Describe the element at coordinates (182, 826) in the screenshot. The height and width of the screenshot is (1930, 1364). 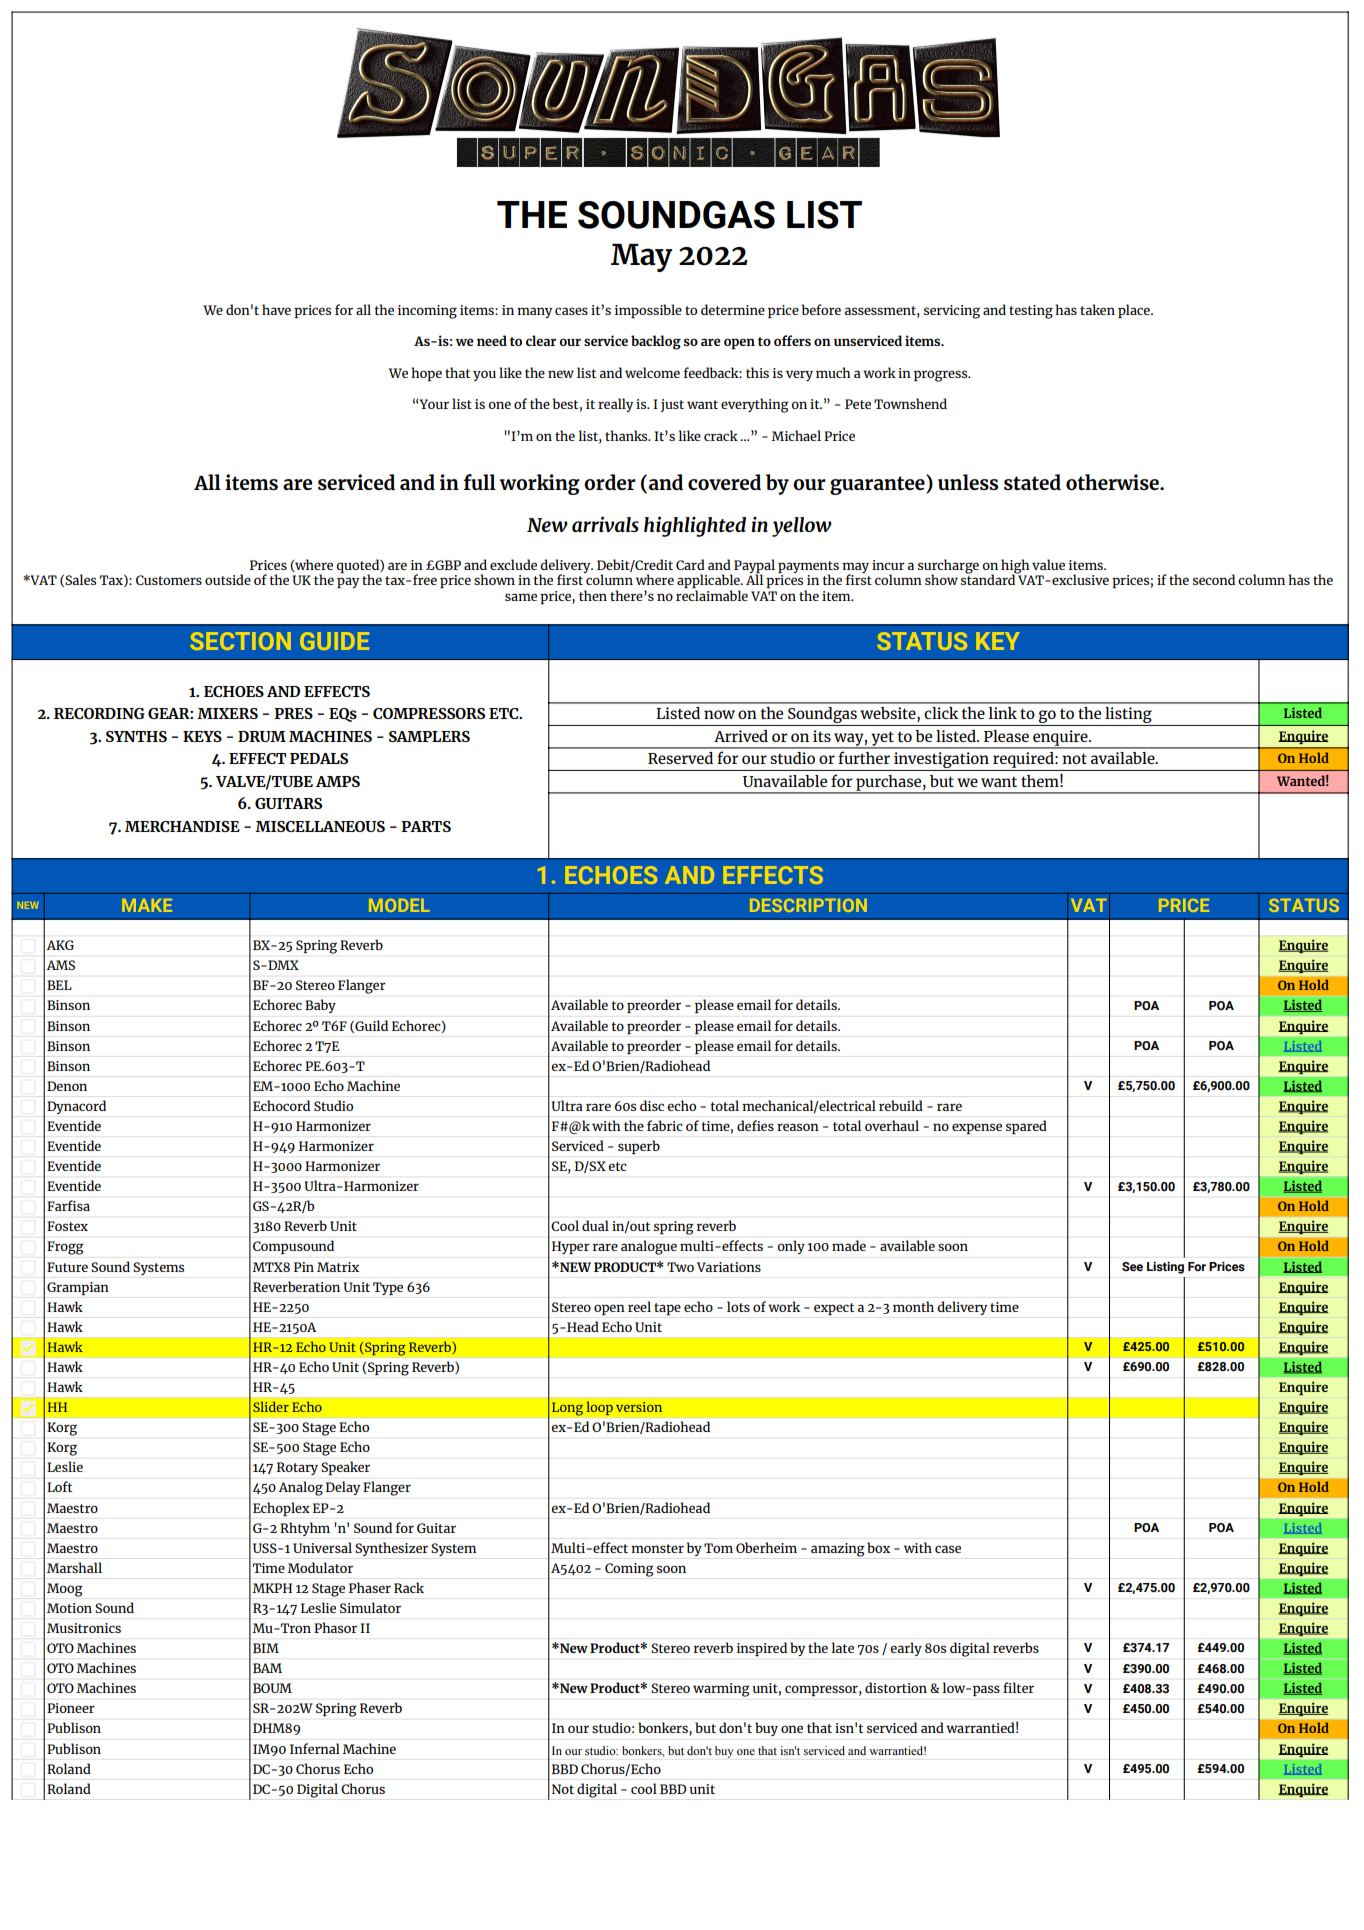
I see `MERCHANDISE` at that location.
